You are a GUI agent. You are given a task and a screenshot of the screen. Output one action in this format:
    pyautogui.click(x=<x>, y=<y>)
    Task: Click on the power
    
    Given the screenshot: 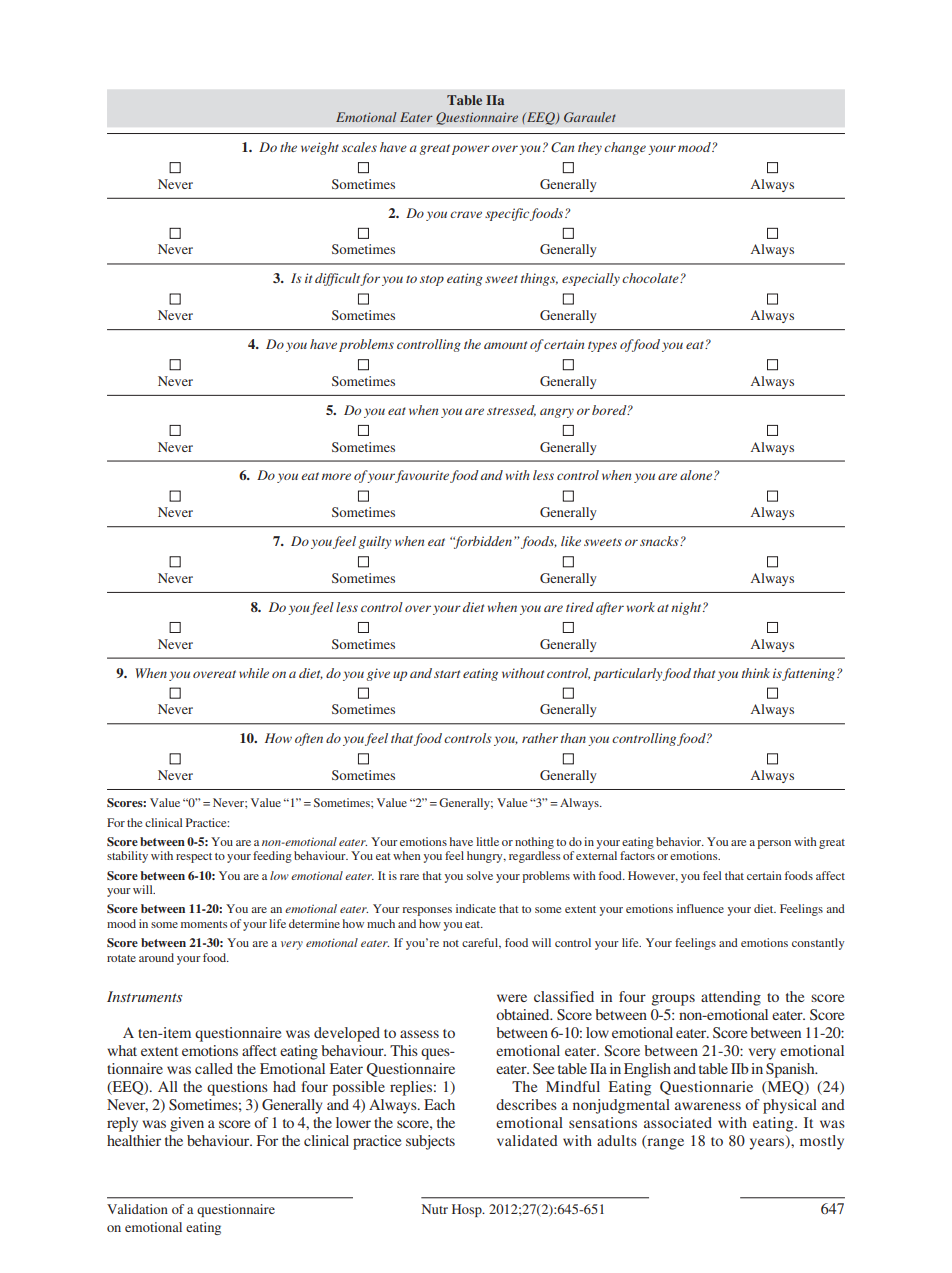 What is the action you would take?
    pyautogui.click(x=471, y=150)
